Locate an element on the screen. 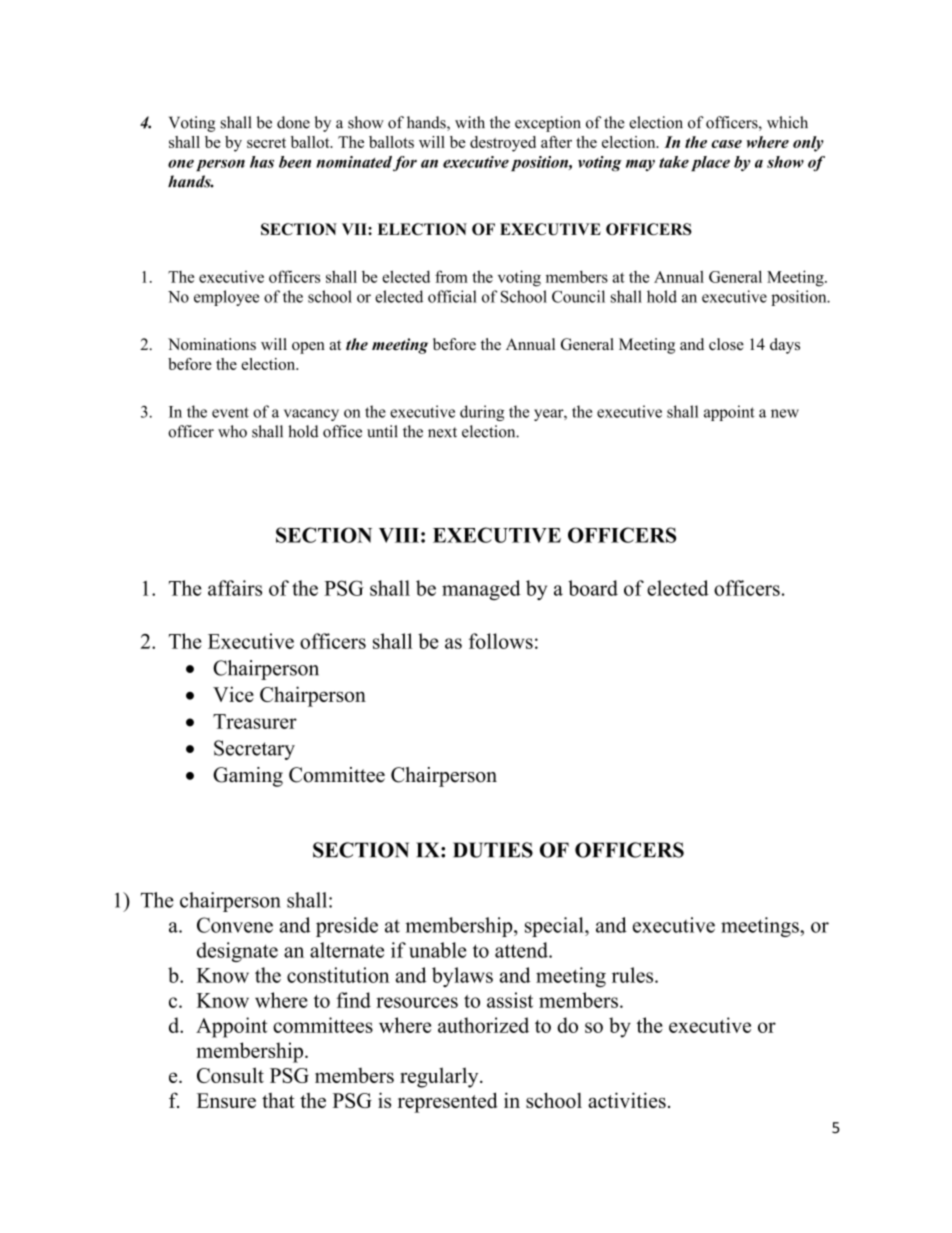 Image resolution: width=952 pixels, height=1233 pixels. board is located at coordinates (593, 588).
